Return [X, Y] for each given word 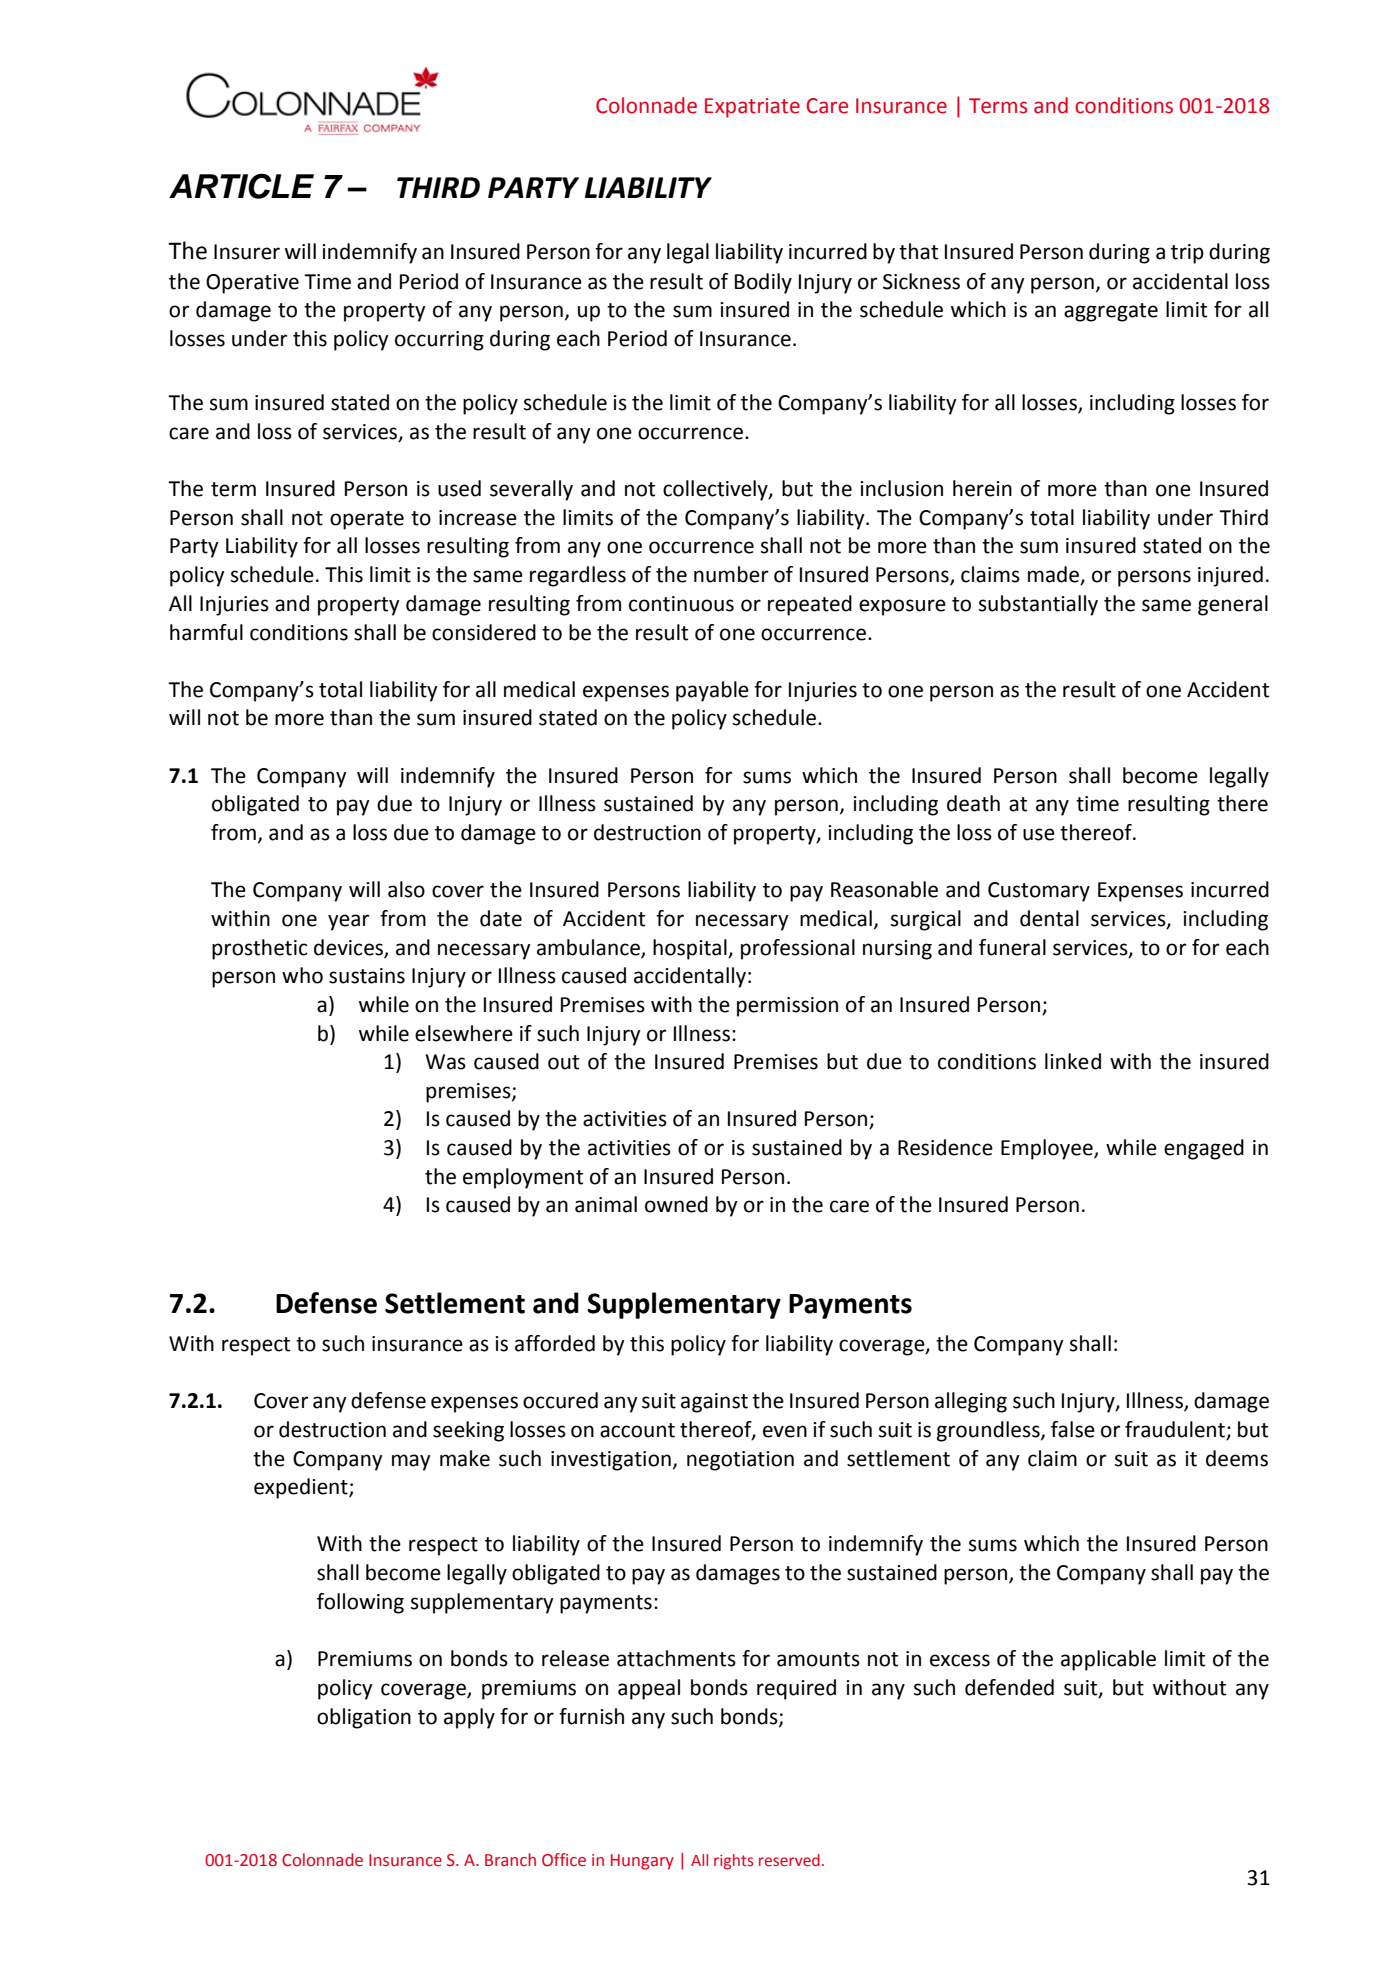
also [406, 889]
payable [712, 691]
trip [1187, 254]
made [1055, 575]
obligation [364, 1718]
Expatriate [752, 108]
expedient [302, 1488]
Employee [1048, 1149]
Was [445, 1062]
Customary [1039, 892]
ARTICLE [241, 186]
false [1073, 1429]
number [731, 574]
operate [367, 520]
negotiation [740, 1461]
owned [676, 1204]
